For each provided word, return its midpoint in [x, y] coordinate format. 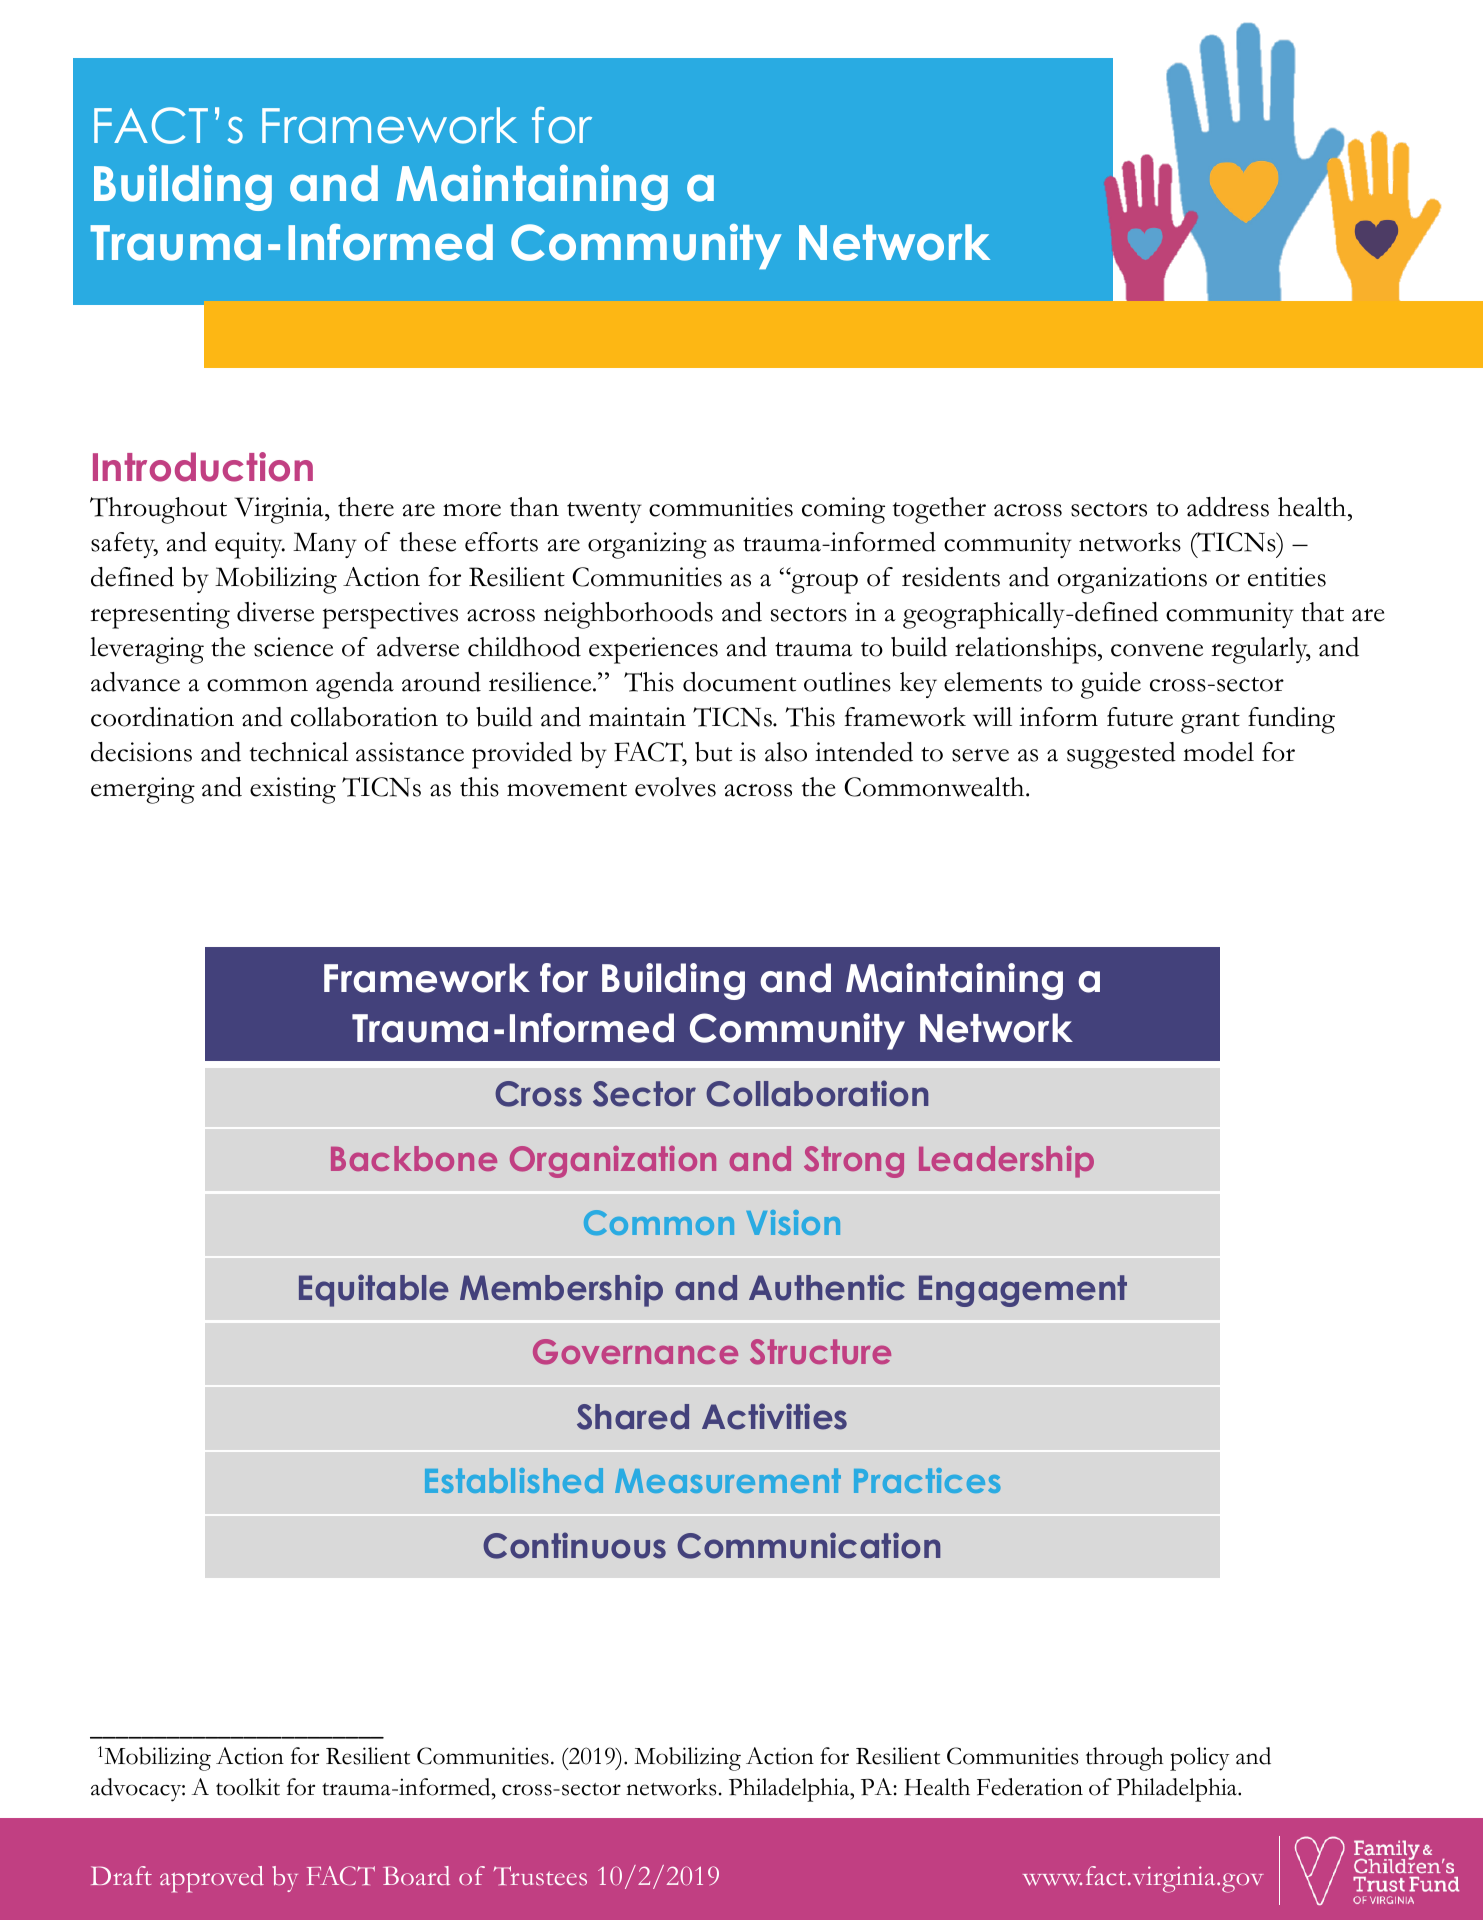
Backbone [414, 1158]
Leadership [1006, 1162]
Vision [793, 1222]
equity [250, 545]
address [1228, 507]
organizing [647, 545]
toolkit [248, 1787]
